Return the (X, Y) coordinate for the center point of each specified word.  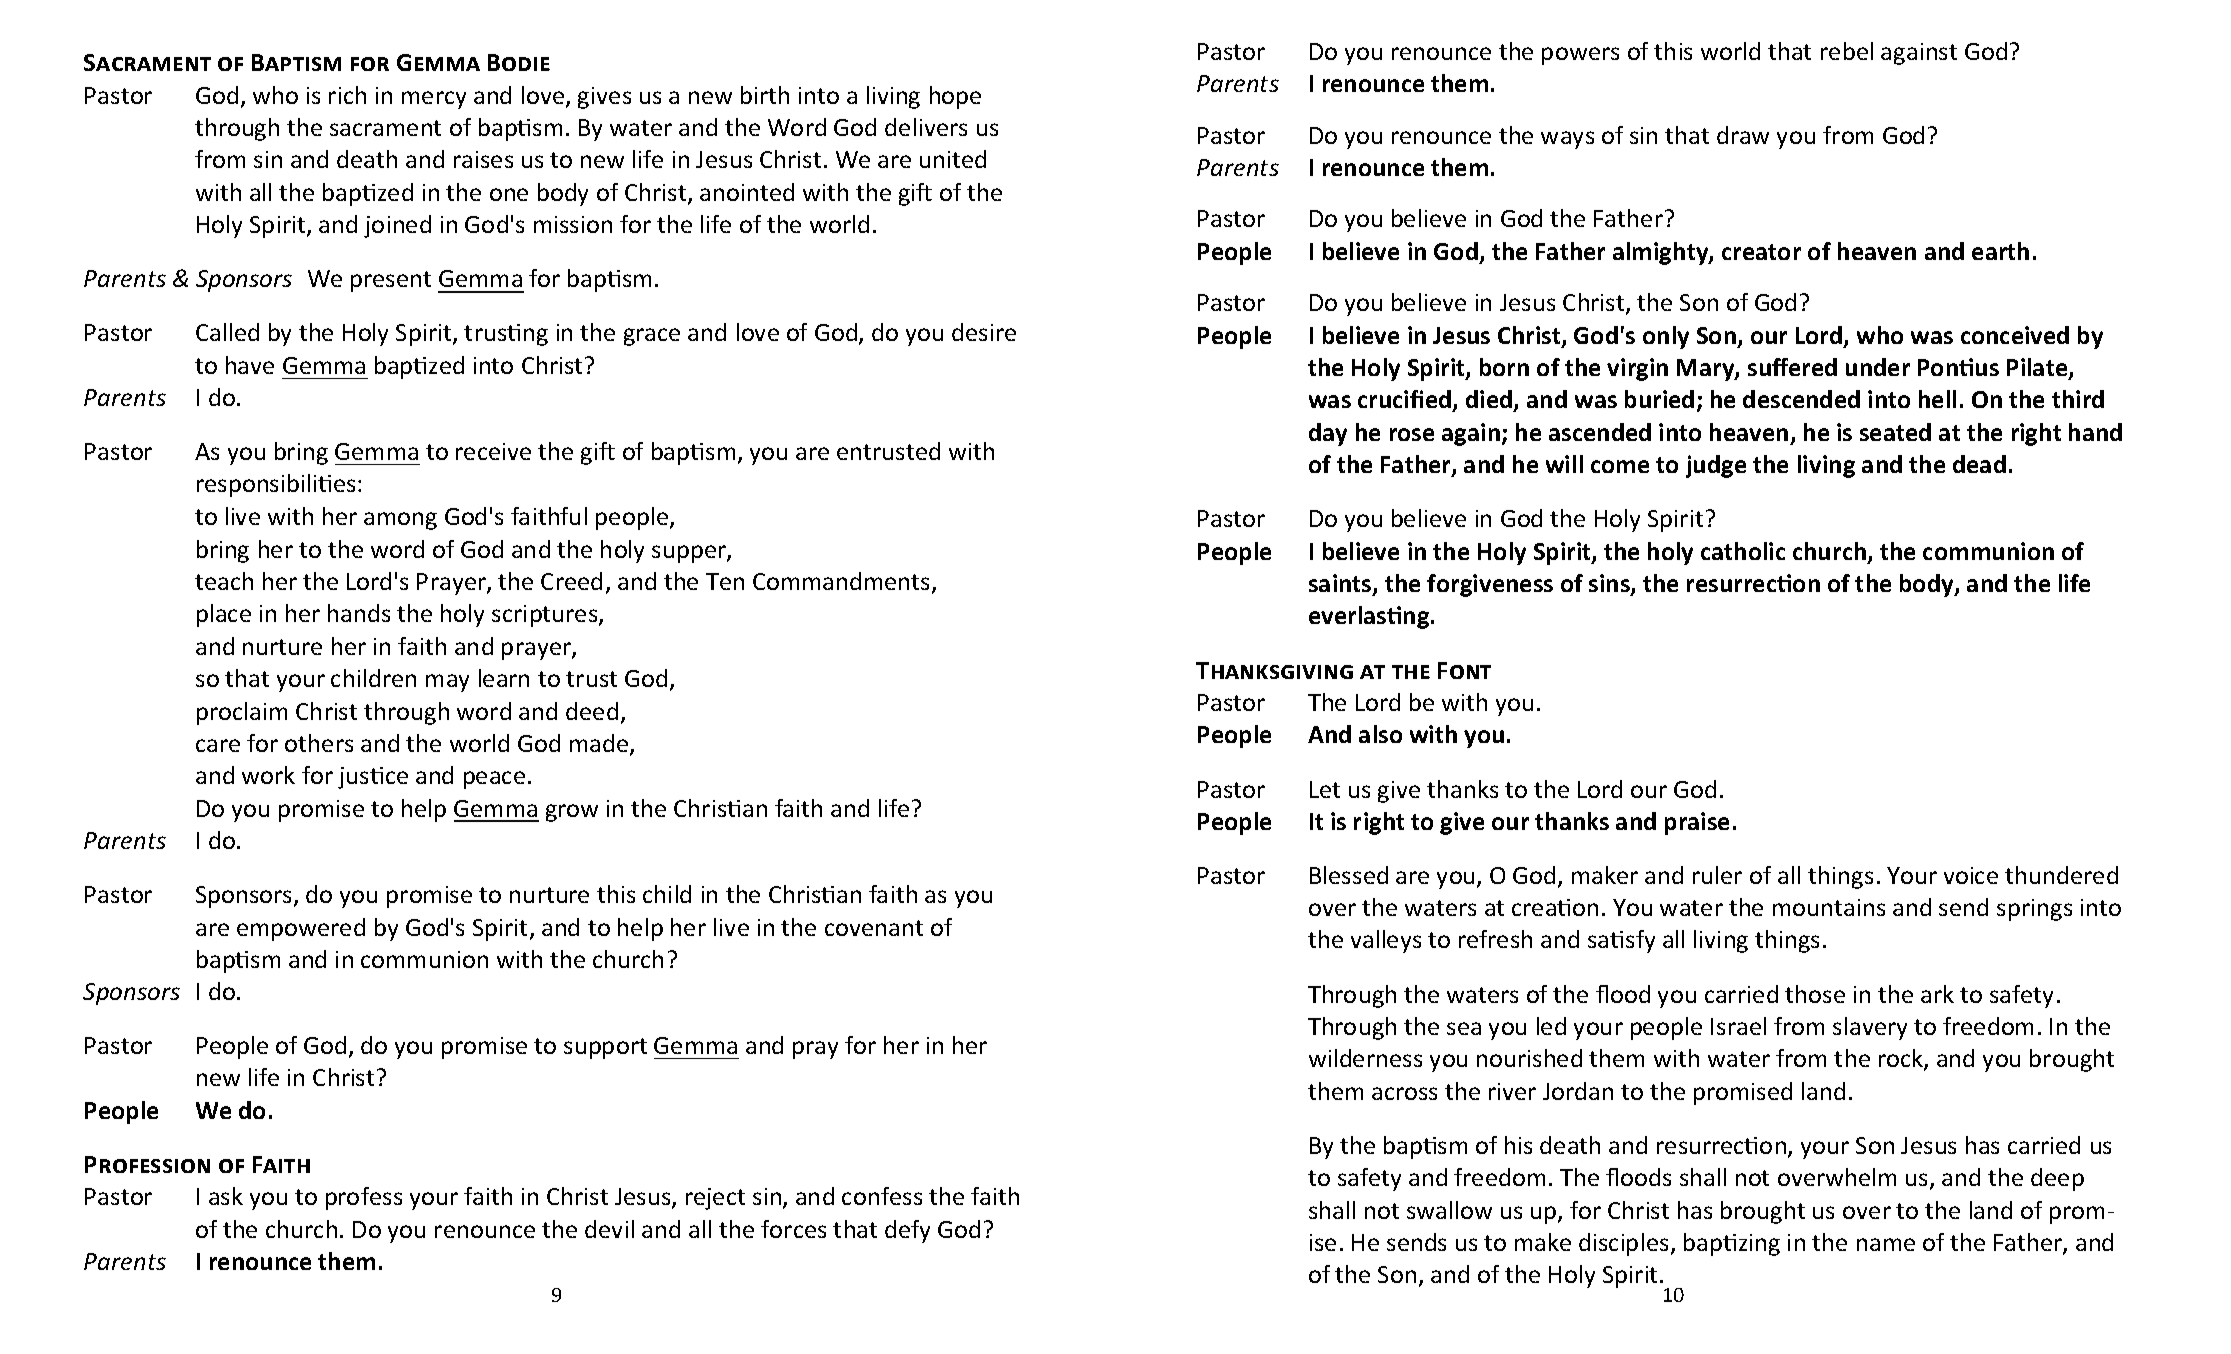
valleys (1386, 941)
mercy (434, 100)
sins (1610, 584)
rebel (1847, 51)
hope (955, 97)
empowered (301, 929)
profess (364, 1198)
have (250, 365)
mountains (1829, 907)
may (447, 683)
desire (984, 332)
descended (1801, 399)
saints (1341, 584)
